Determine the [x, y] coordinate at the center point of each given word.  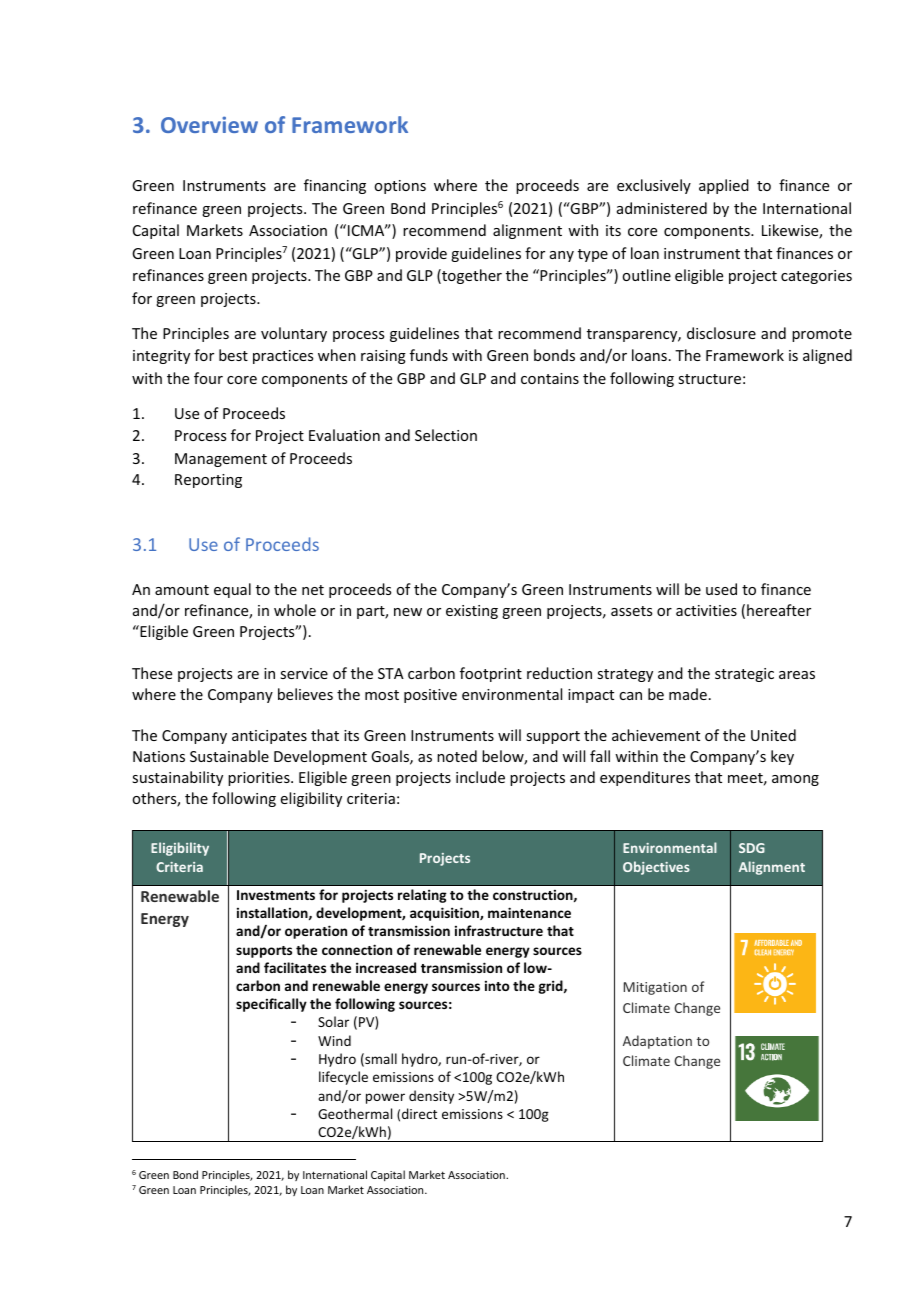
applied [724, 186]
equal [232, 590]
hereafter [779, 610]
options [400, 187]
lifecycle [343, 1078]
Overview [209, 124]
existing [472, 612]
